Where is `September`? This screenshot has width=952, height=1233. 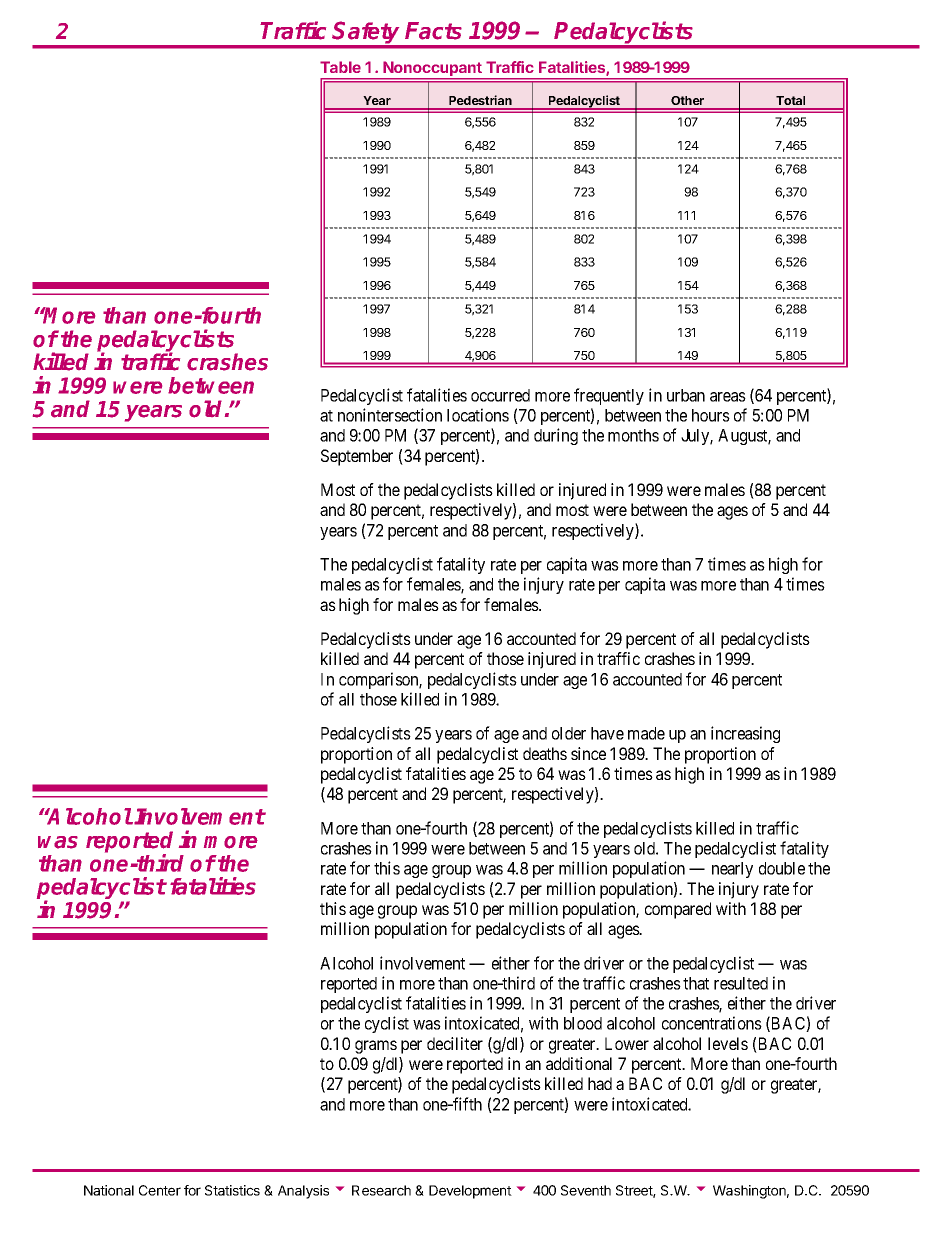
September is located at coordinates (357, 457).
